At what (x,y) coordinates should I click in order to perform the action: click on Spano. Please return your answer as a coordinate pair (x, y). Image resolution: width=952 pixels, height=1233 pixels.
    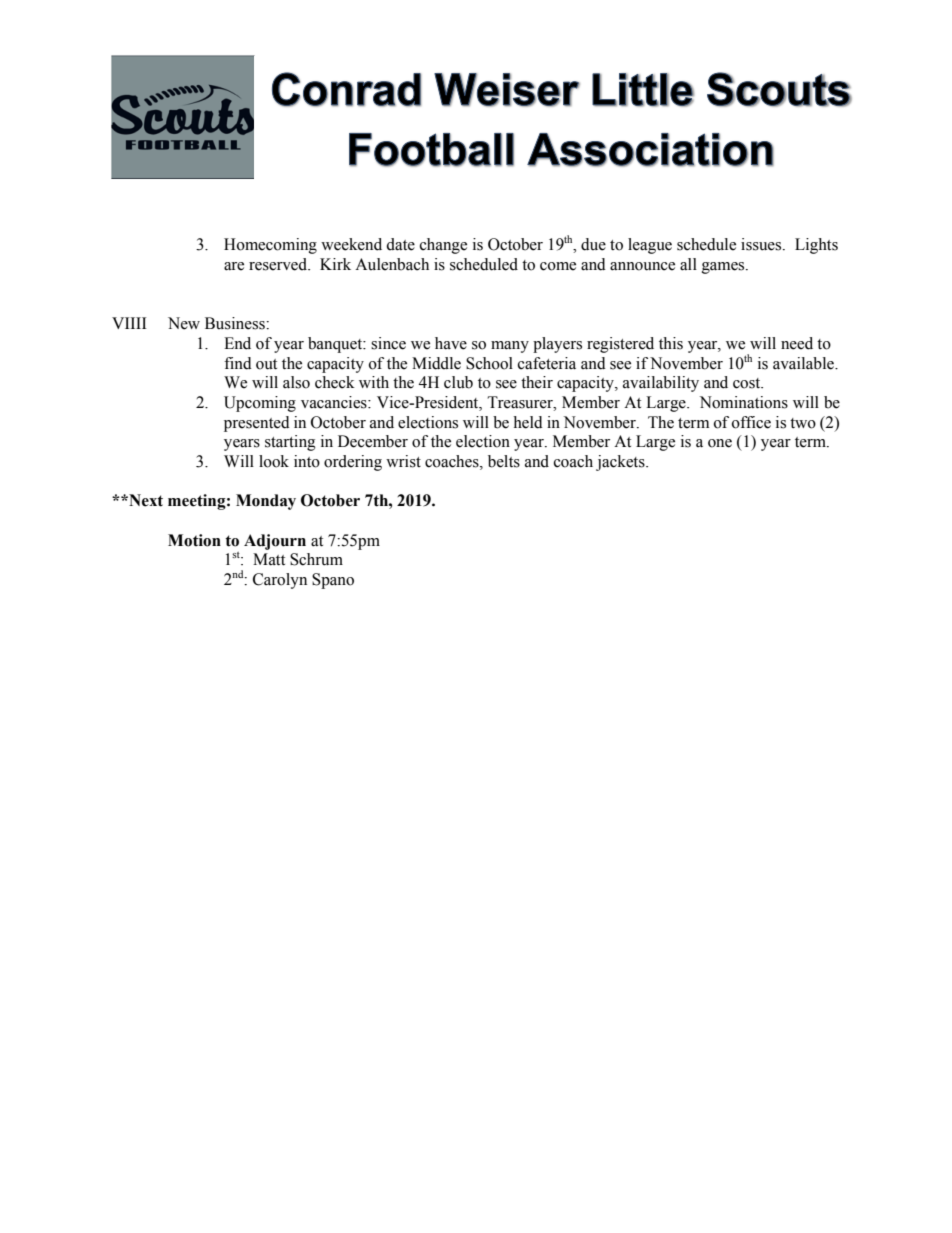
    Looking at the image, I should click on (333, 581).
